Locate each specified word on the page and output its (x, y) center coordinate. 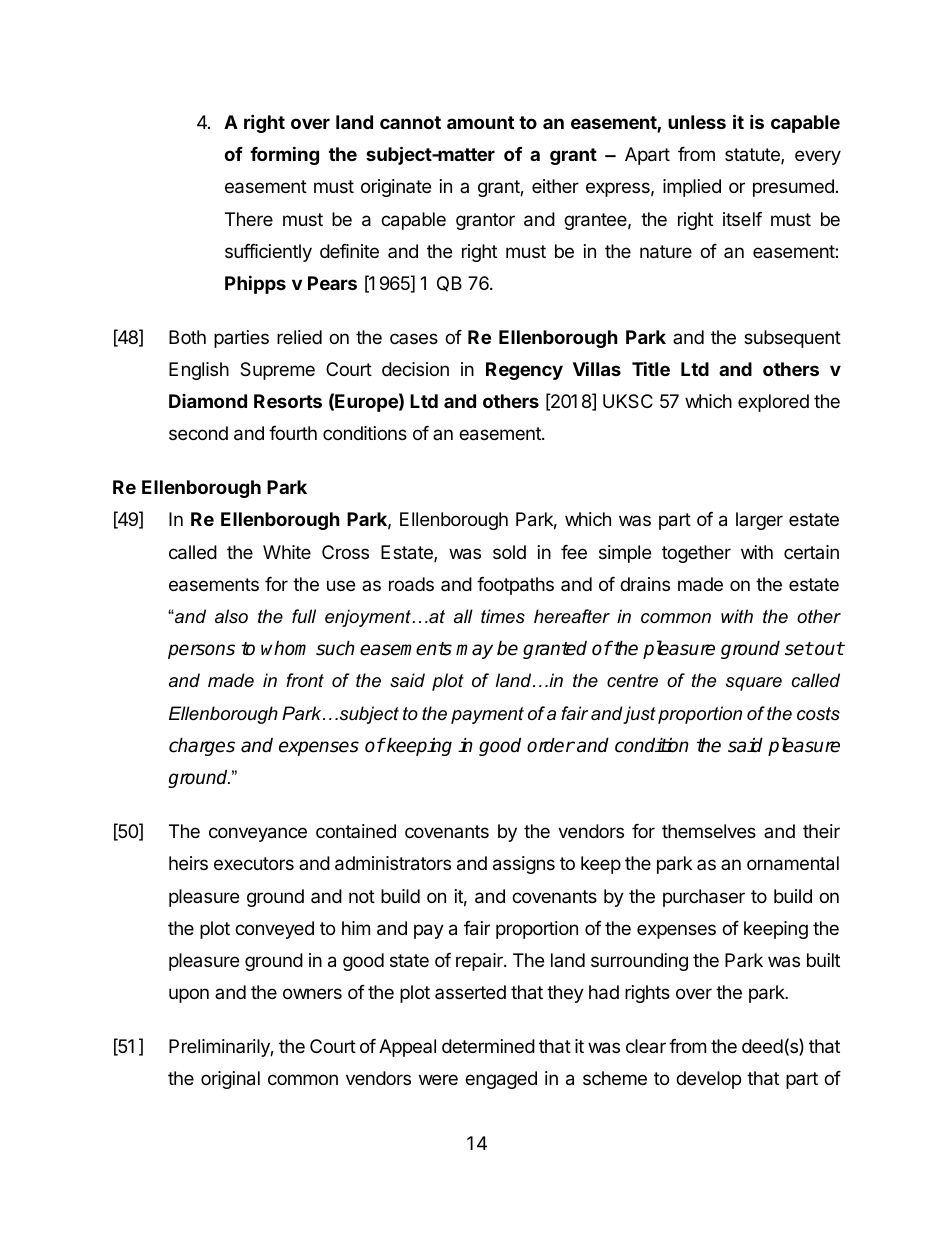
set (799, 649)
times (503, 616)
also (231, 616)
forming (284, 155)
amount (480, 122)
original (230, 1080)
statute (753, 156)
